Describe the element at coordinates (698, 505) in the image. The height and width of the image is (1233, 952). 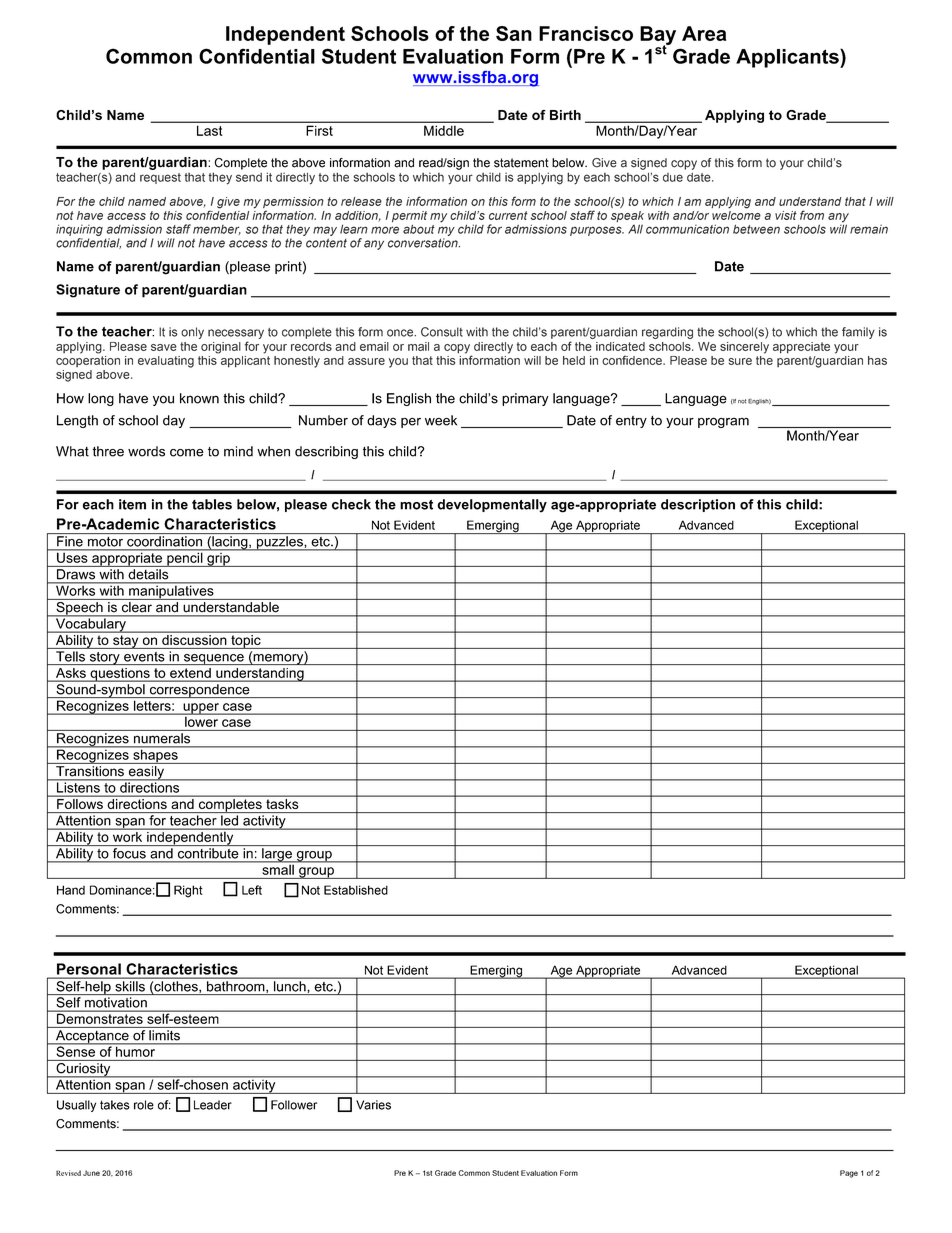
I see `description` at that location.
